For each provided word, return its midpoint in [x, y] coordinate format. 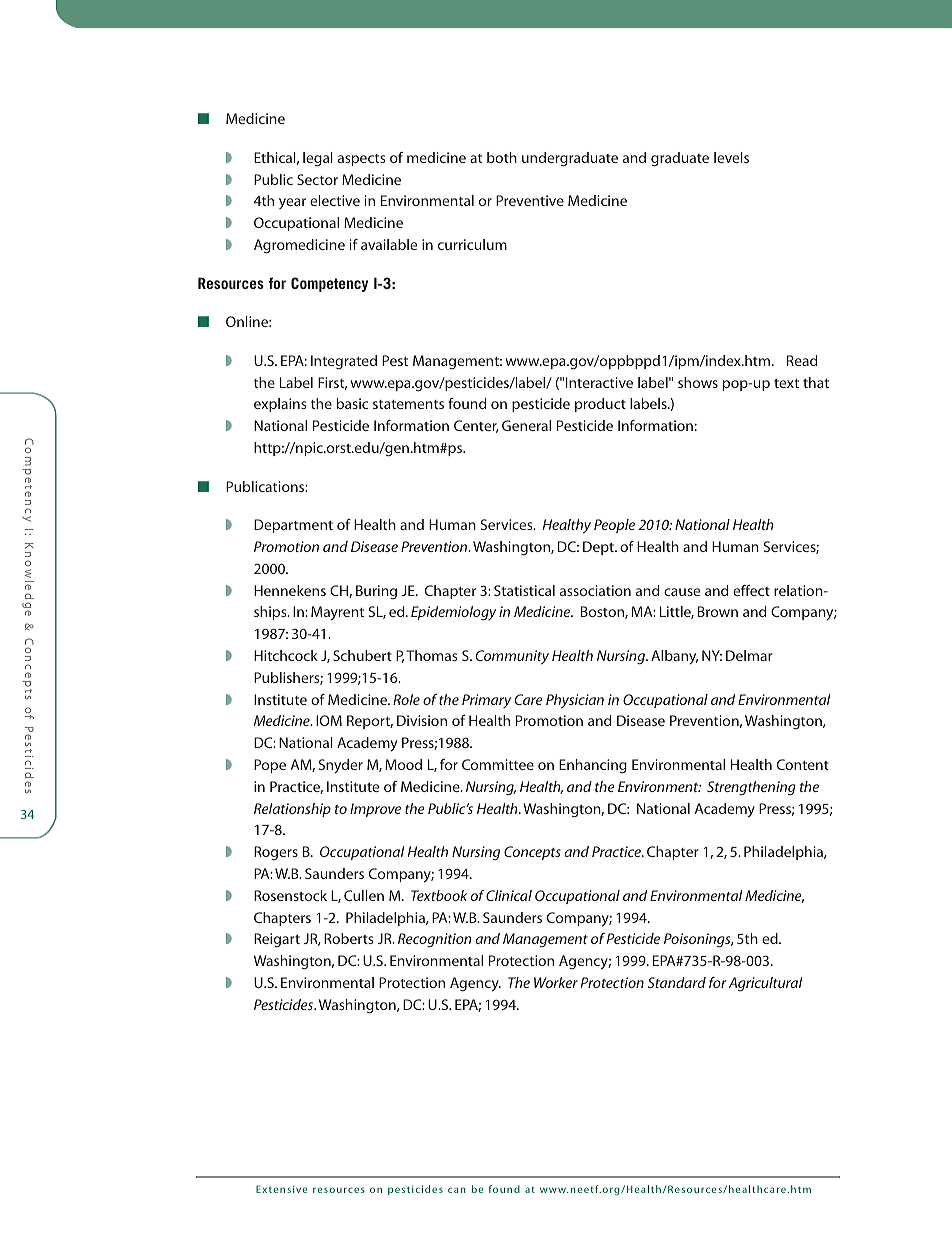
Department [293, 526]
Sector [317, 179]
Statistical [524, 590]
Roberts [349, 938]
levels [731, 157]
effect [751, 590]
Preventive [530, 200]
